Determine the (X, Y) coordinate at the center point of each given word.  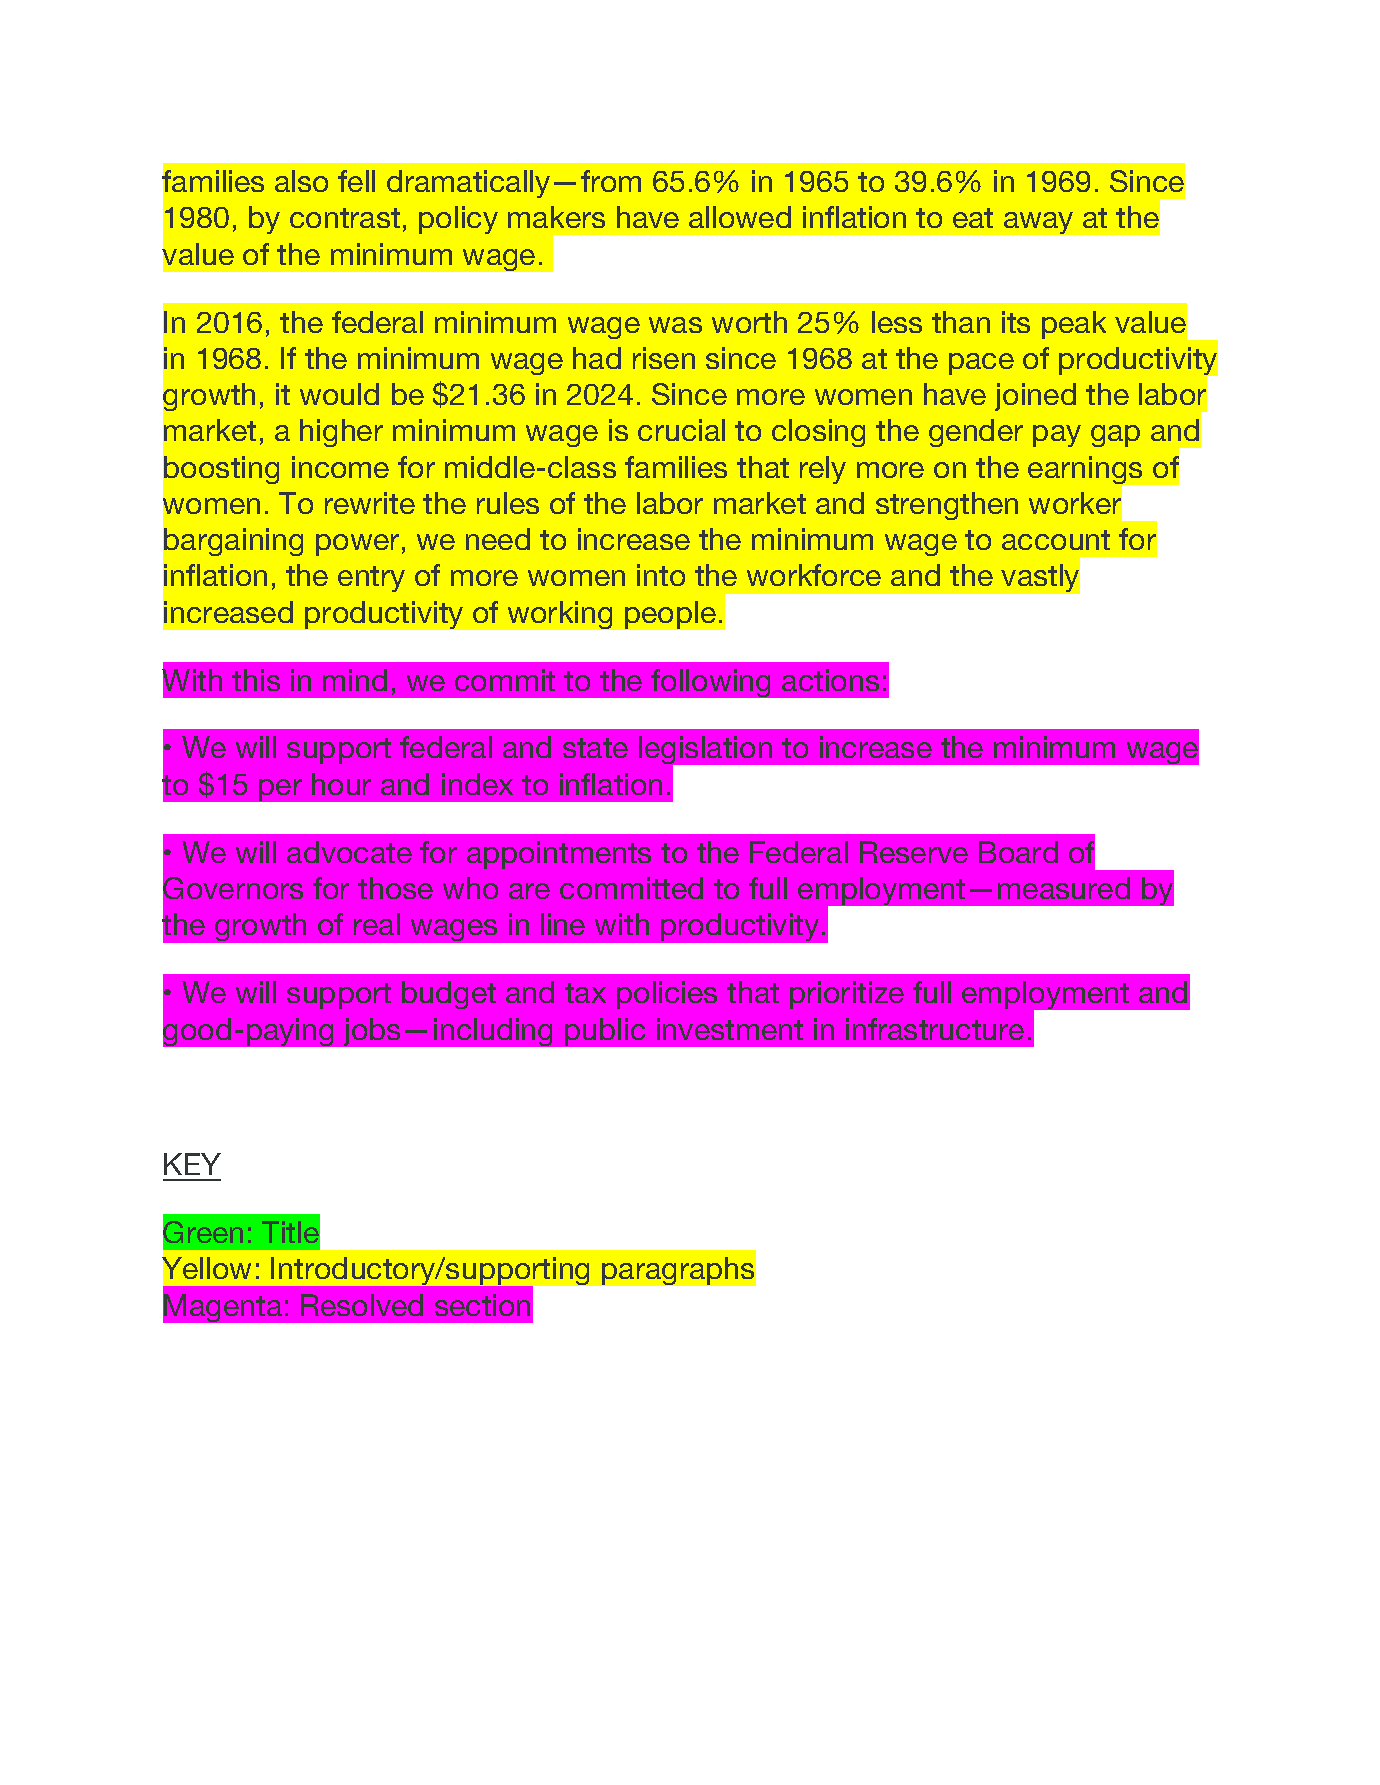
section (482, 1305)
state (595, 748)
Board (1018, 852)
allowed (740, 217)
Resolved (362, 1305)
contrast (345, 218)
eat (973, 218)
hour (341, 784)
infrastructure (935, 1029)
